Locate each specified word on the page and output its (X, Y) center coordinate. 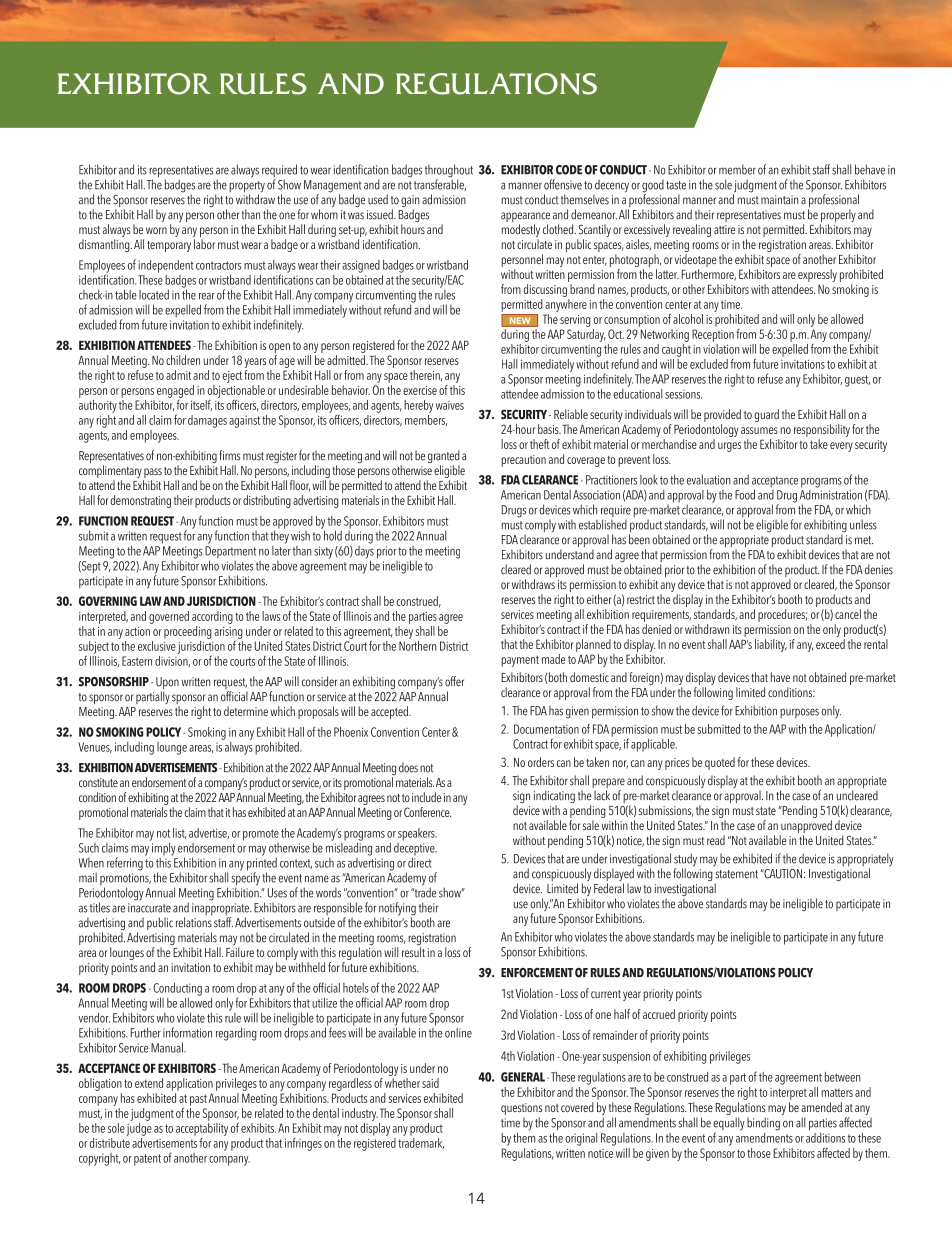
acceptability (202, 1128)
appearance (525, 218)
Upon (167, 684)
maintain (780, 200)
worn (156, 230)
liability (771, 645)
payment (520, 661)
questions (521, 1109)
